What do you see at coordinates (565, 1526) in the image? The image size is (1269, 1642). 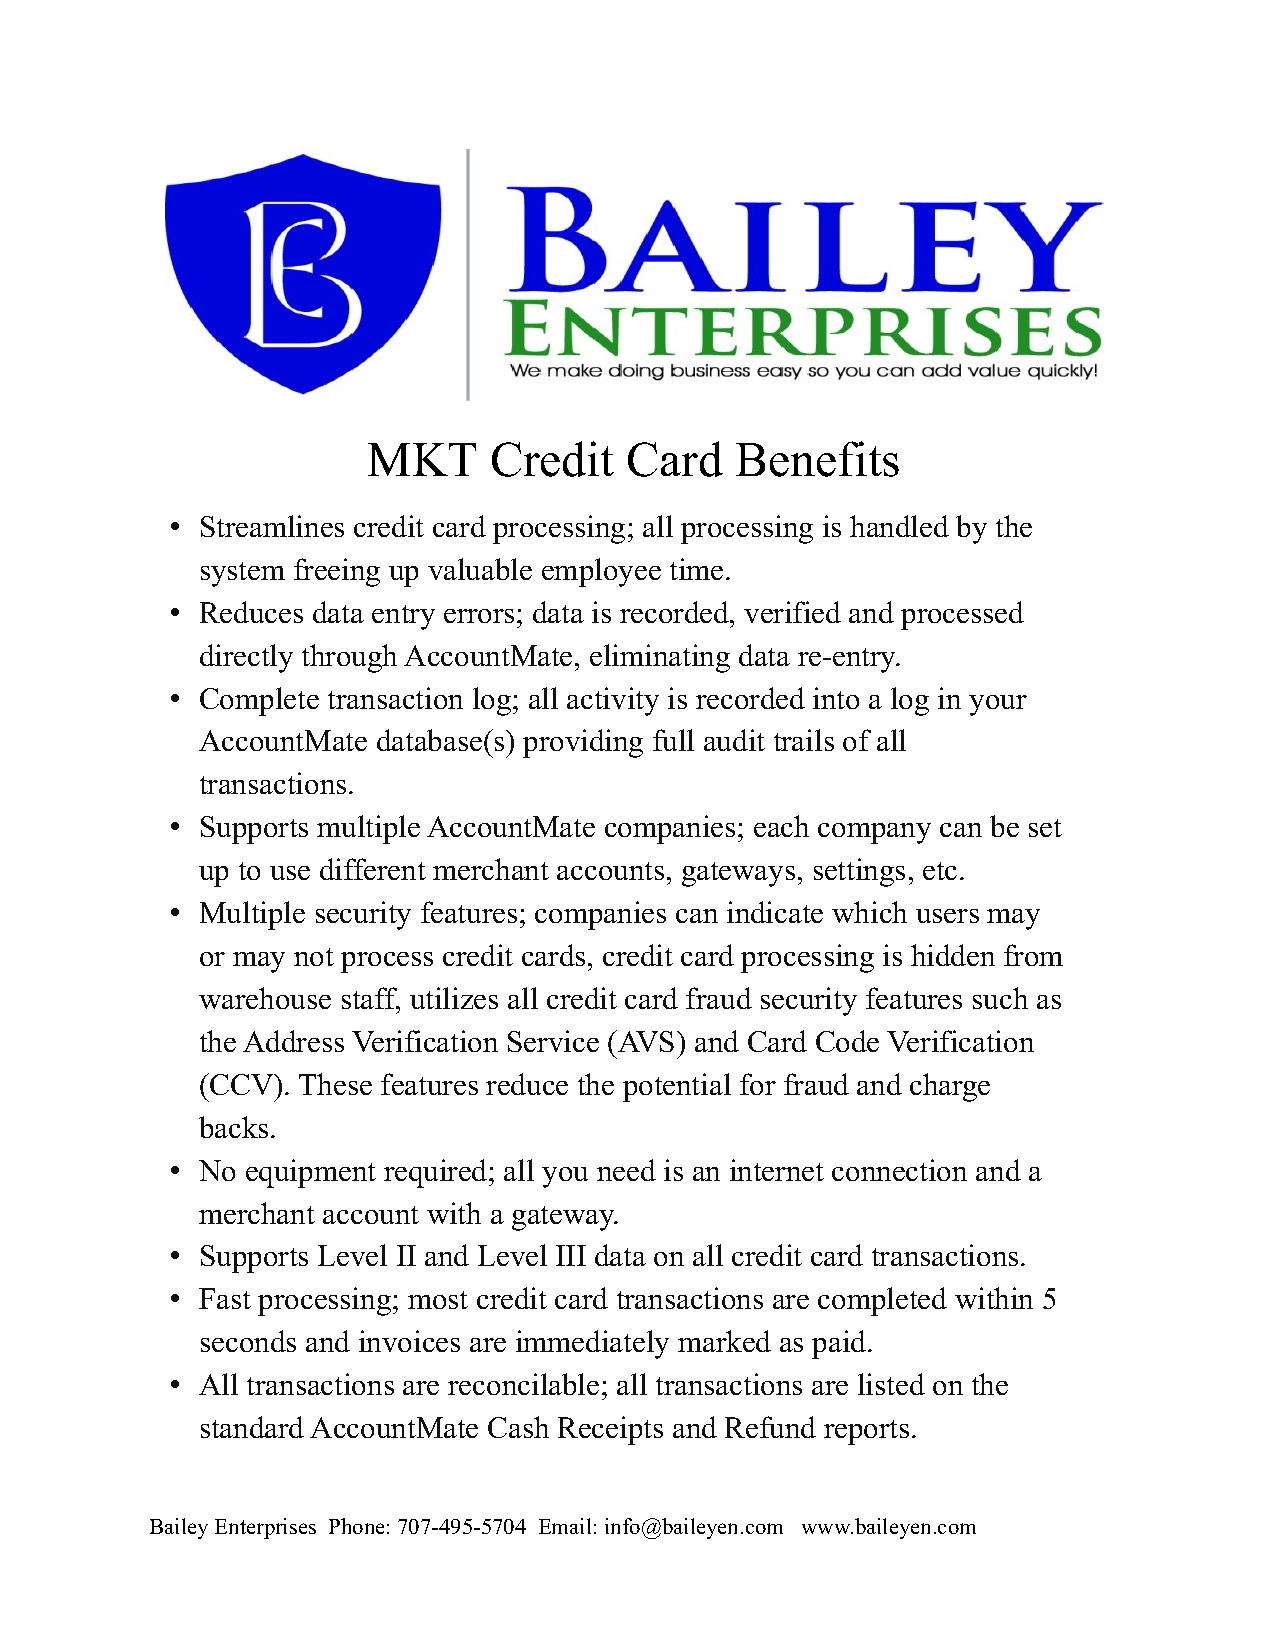 I see `Email` at bounding box center [565, 1526].
